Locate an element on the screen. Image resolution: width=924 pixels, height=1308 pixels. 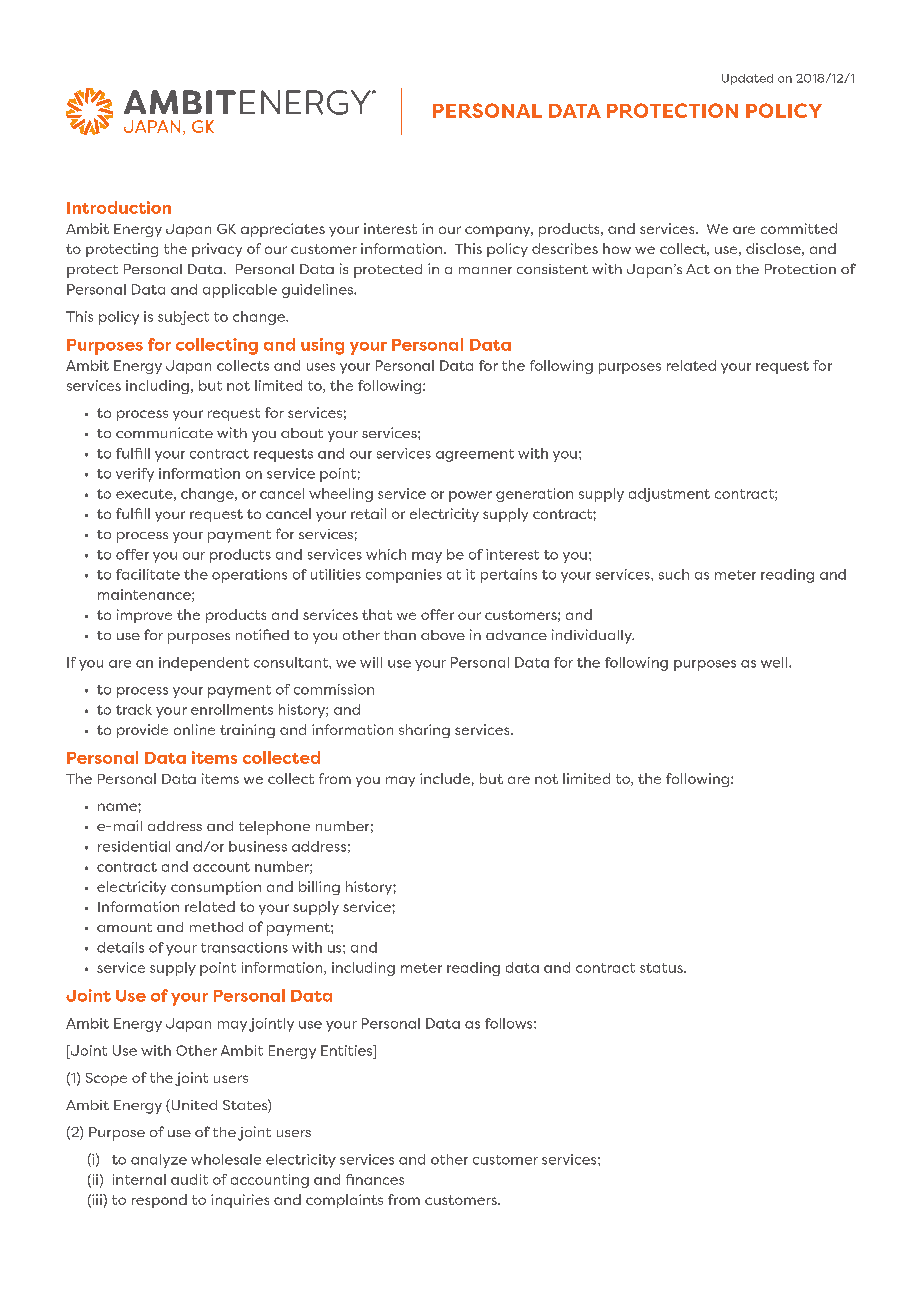
audit is located at coordinates (189, 1179).
